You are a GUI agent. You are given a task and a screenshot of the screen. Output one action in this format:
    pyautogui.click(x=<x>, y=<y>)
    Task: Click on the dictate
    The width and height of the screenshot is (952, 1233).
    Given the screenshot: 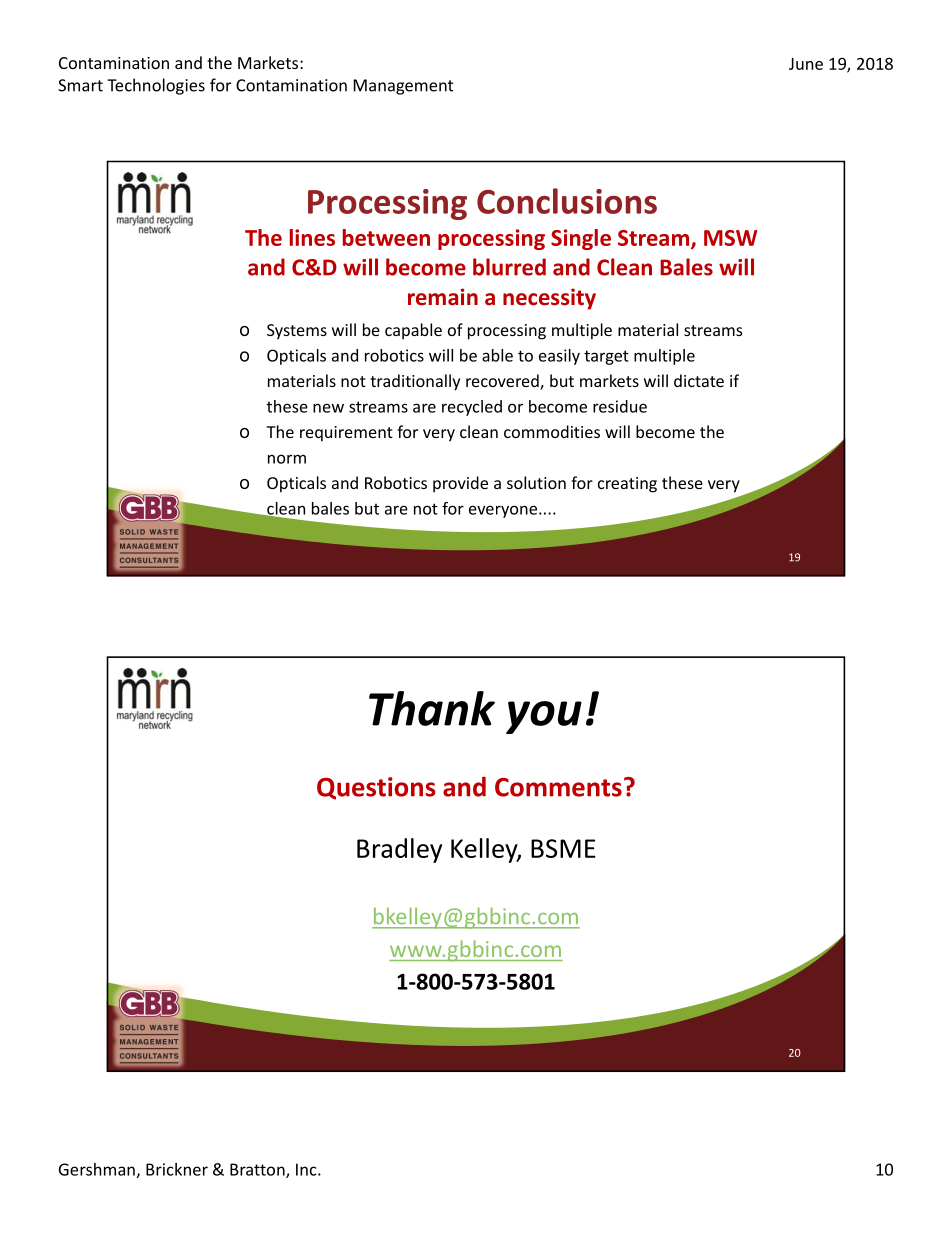 What is the action you would take?
    pyautogui.click(x=699, y=380)
